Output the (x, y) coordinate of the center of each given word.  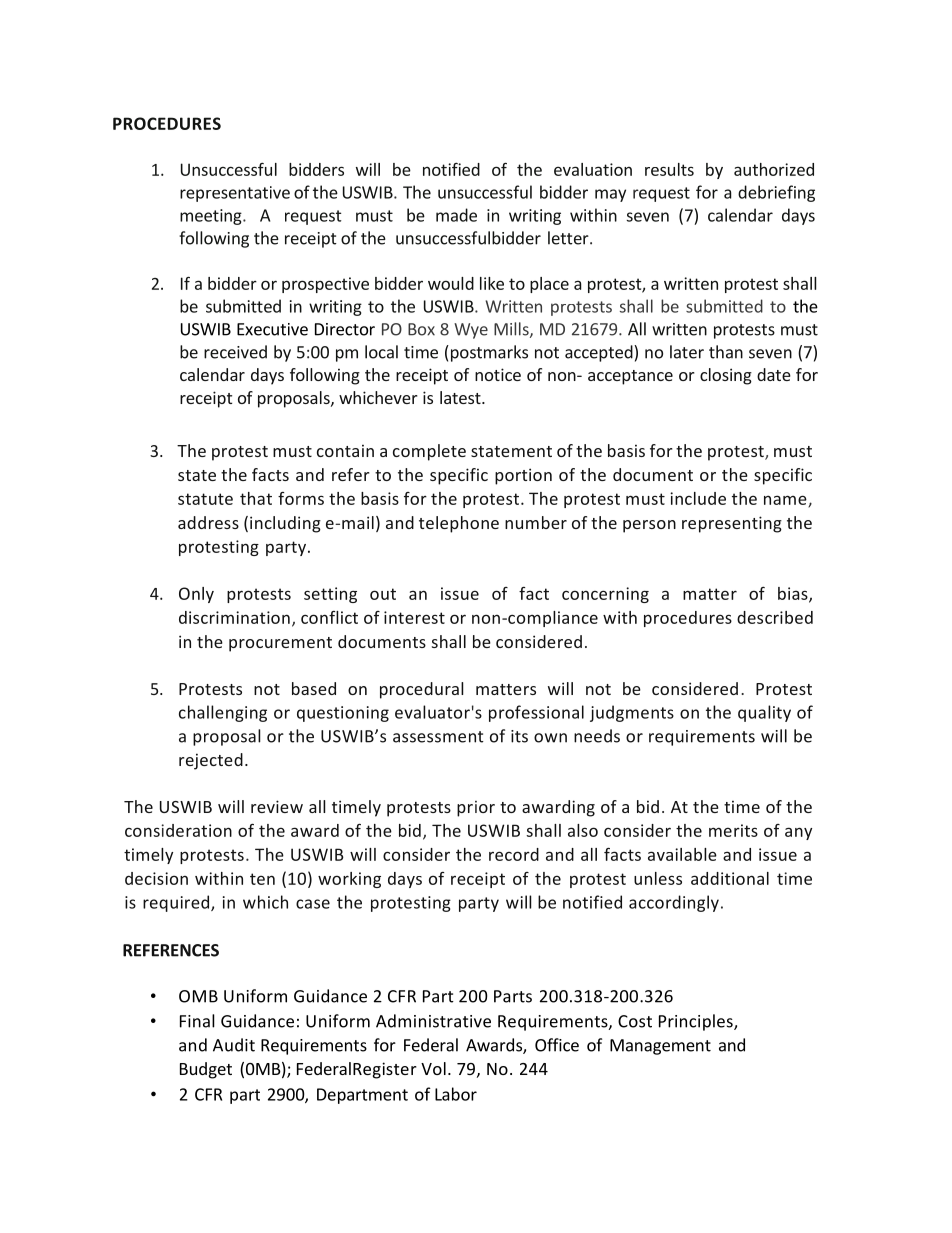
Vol (433, 1068)
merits (733, 830)
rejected (211, 761)
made (456, 215)
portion (523, 476)
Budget (206, 1070)
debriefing (776, 193)
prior (476, 809)
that (256, 498)
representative (235, 194)
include (698, 498)
